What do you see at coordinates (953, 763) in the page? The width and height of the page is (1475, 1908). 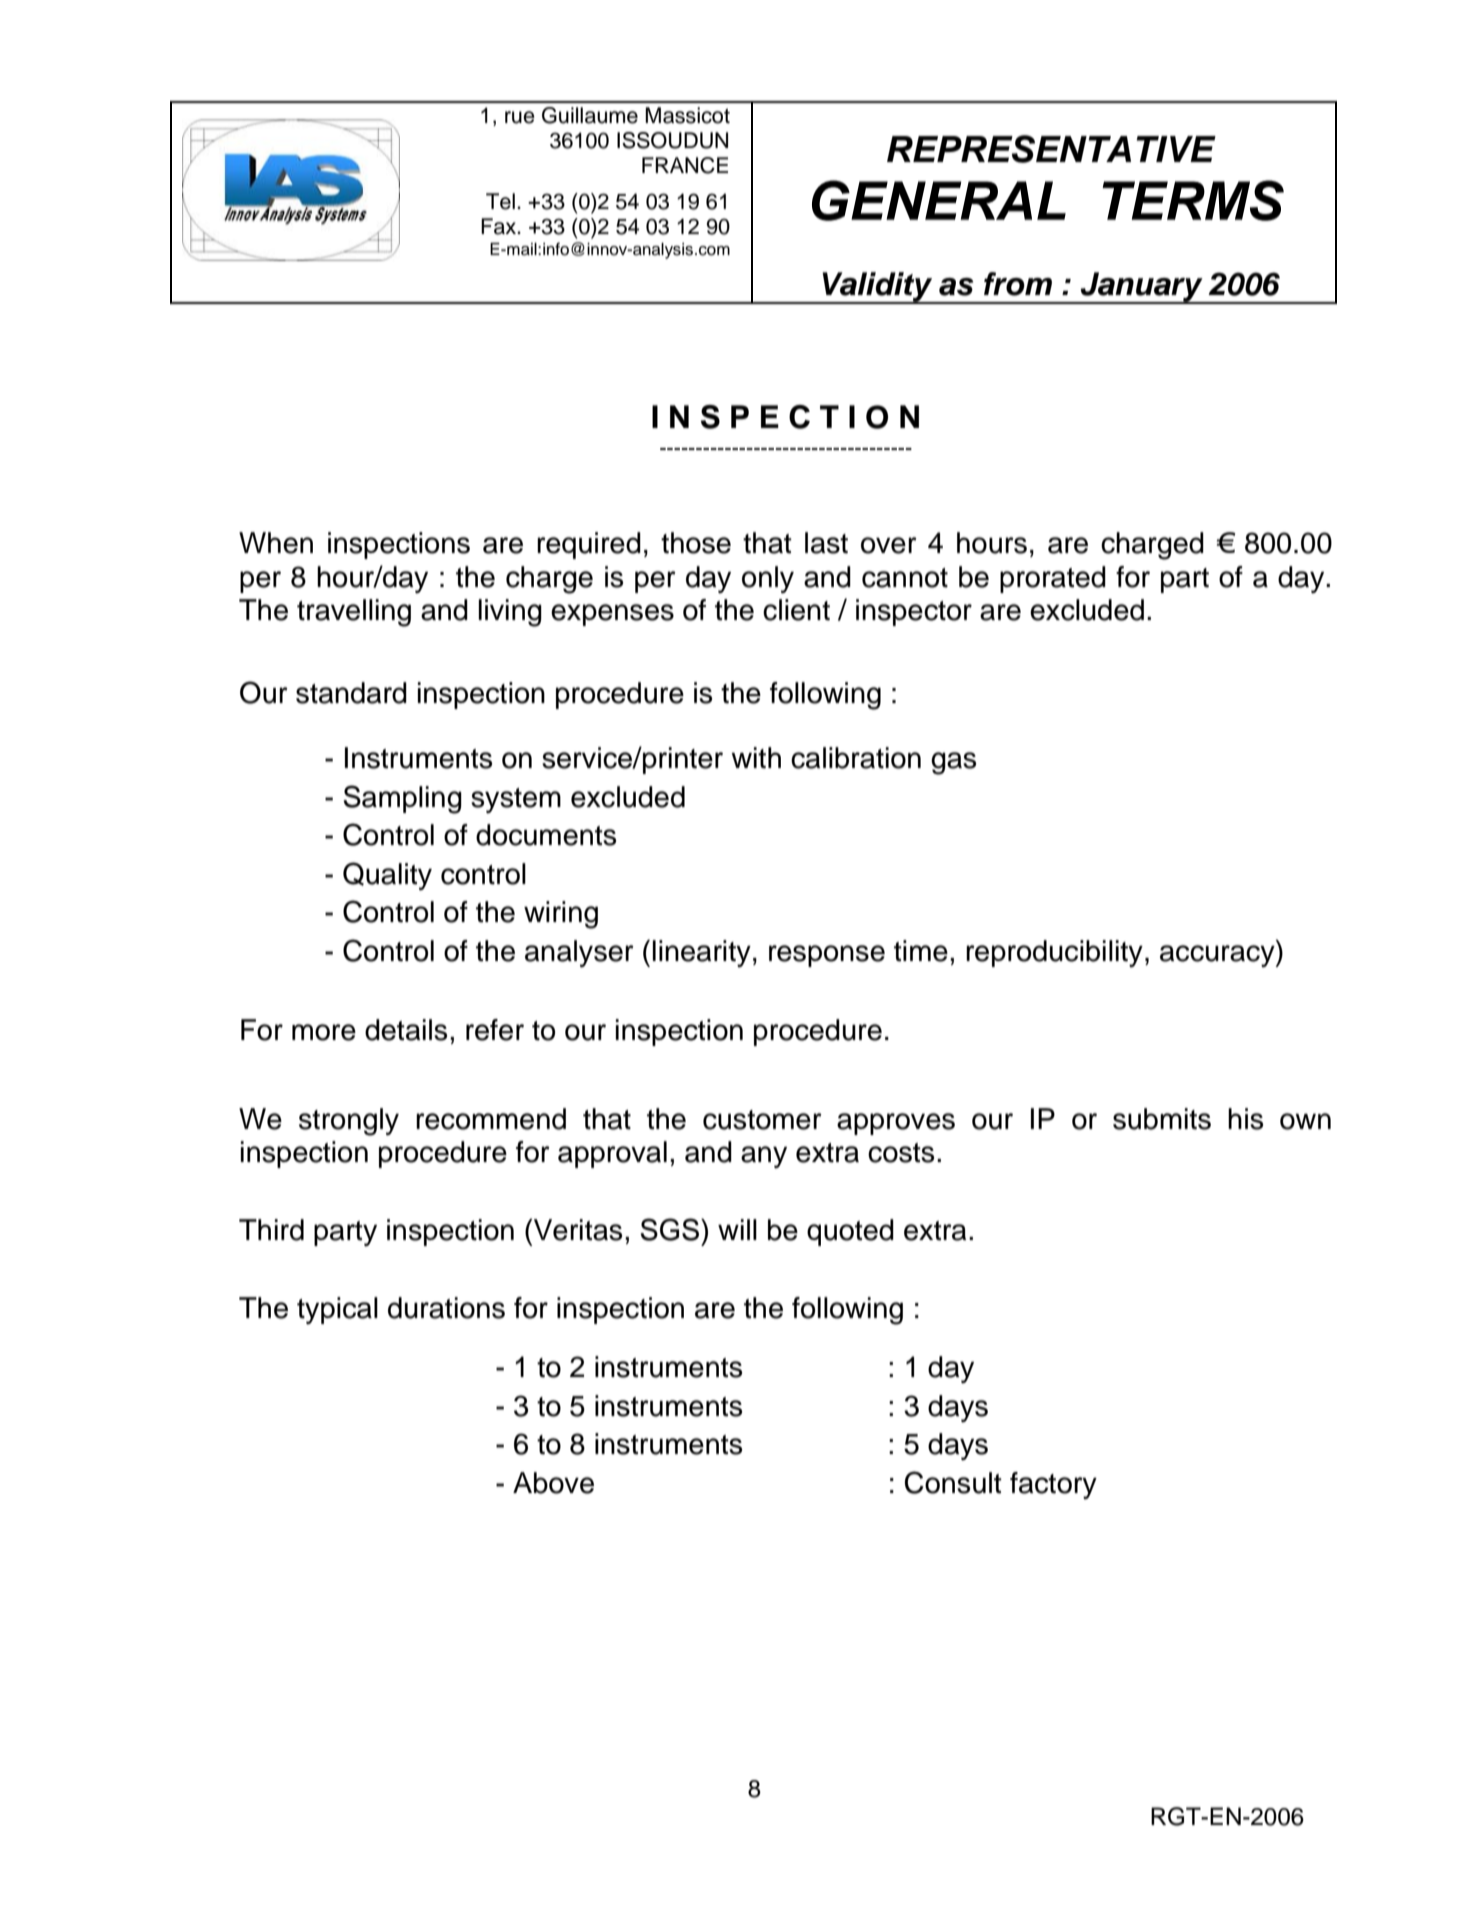 I see `gas` at bounding box center [953, 763].
